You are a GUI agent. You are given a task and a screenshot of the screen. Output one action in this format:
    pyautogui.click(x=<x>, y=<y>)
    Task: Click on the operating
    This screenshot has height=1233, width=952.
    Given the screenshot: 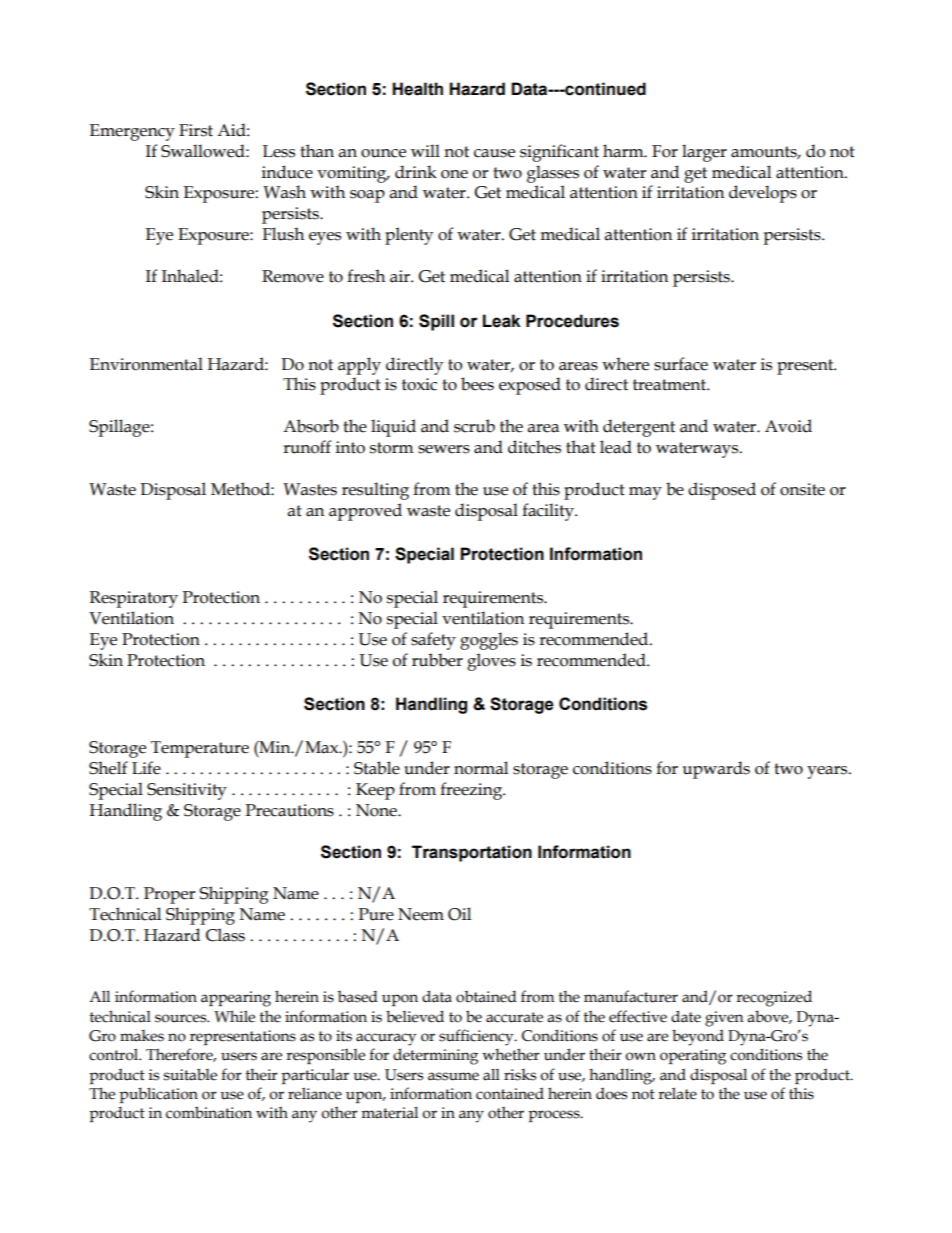 What is the action you would take?
    pyautogui.click(x=693, y=1057)
